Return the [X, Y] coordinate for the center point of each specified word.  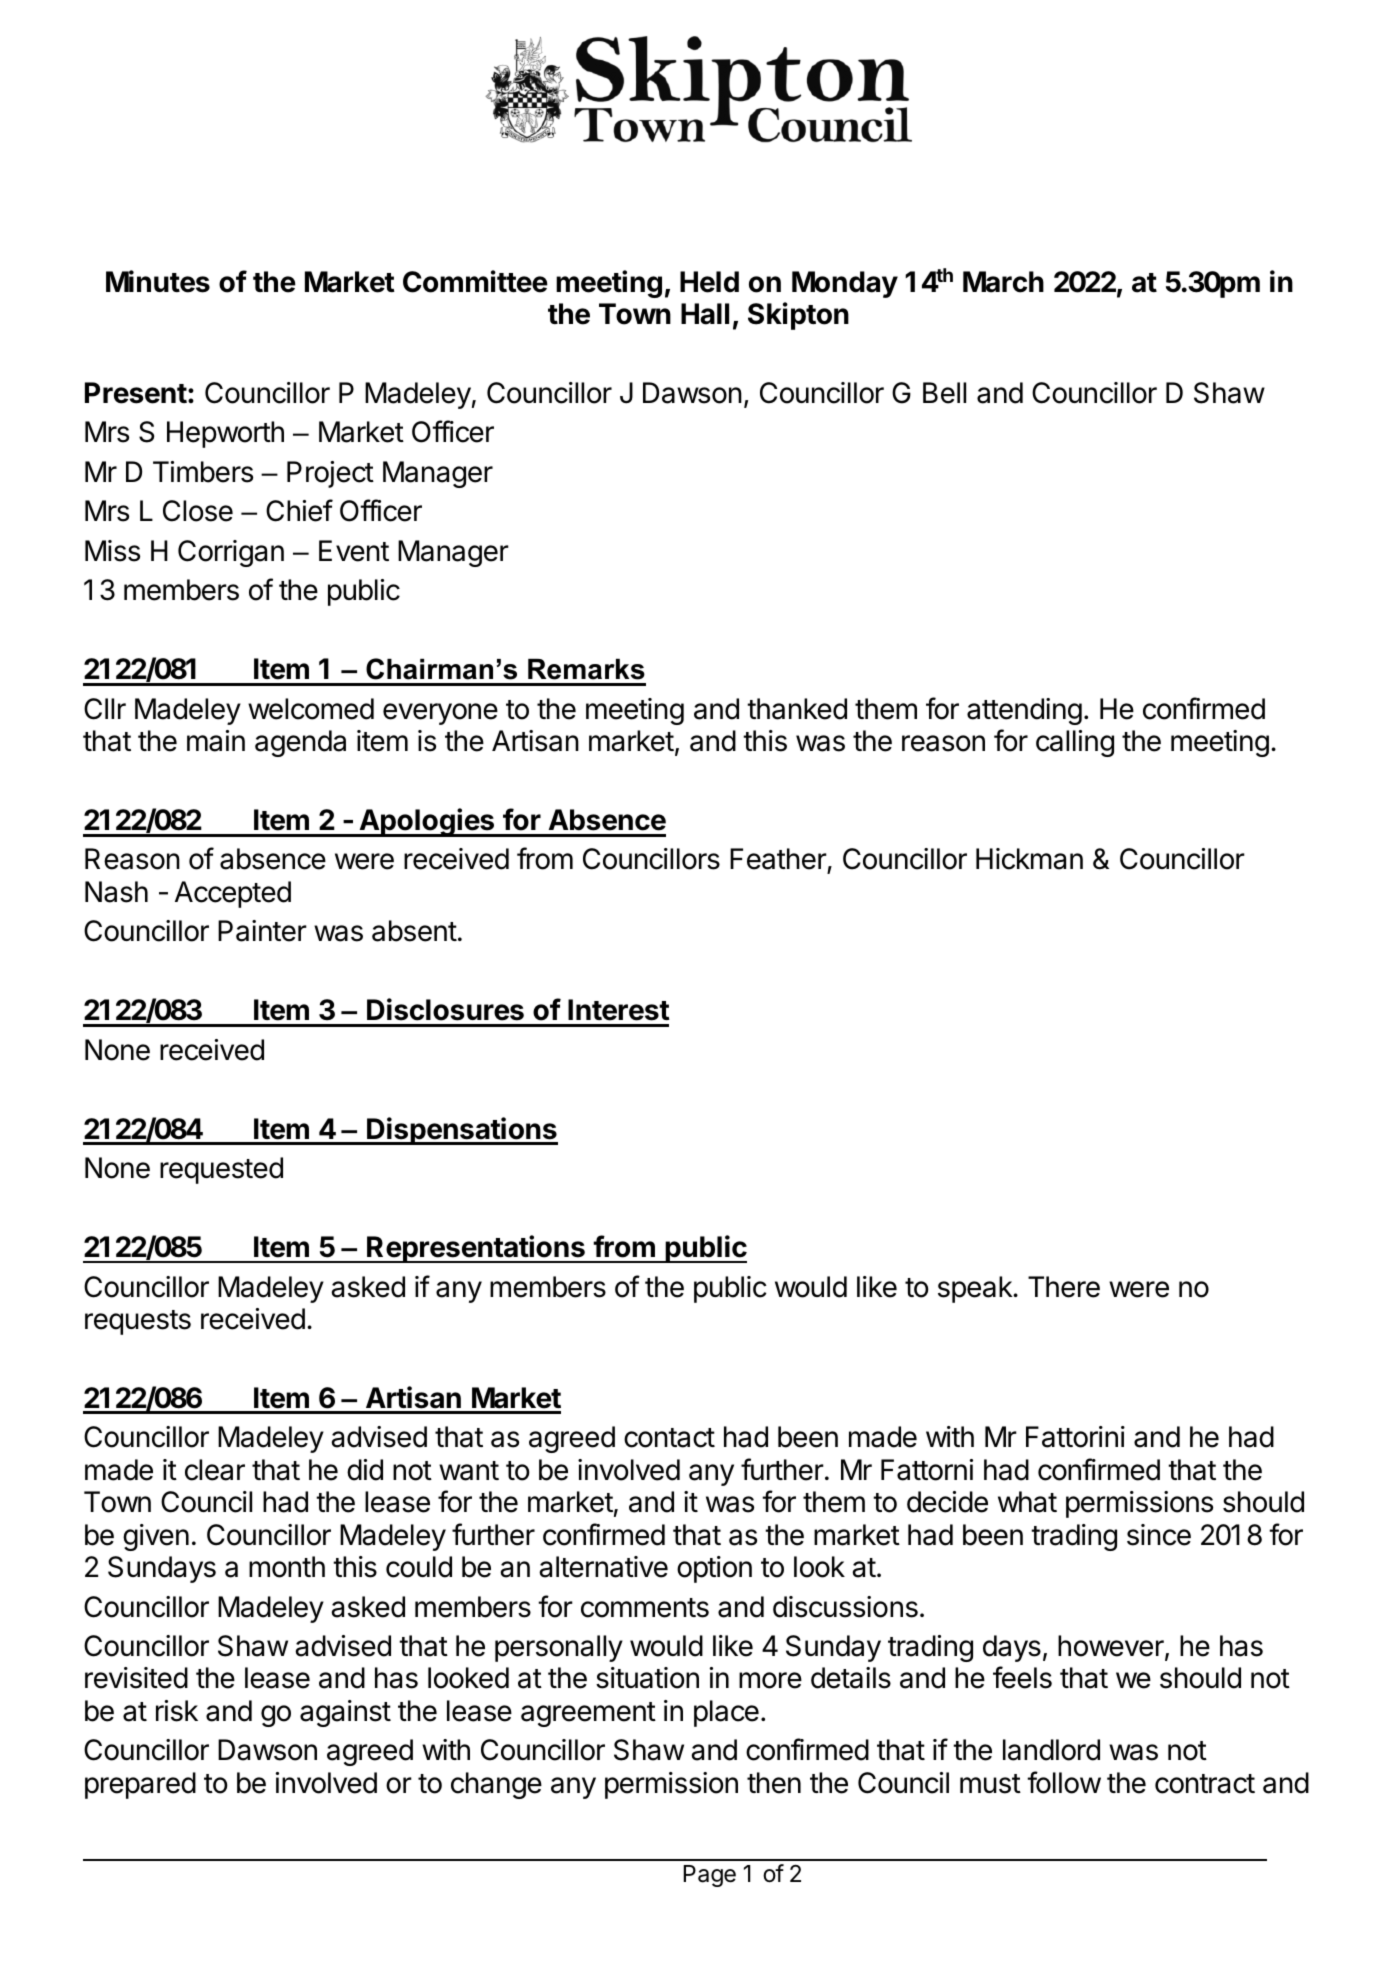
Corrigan [231, 553]
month [287, 1567]
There [1064, 1287]
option [714, 1569]
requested [221, 1170]
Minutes [158, 281]
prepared [140, 1785]
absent [414, 931]
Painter [262, 931]
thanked [797, 709]
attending [1024, 711]
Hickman [1029, 859]
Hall [705, 314]
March [1003, 282]
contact [669, 1438]
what [1027, 1502]
